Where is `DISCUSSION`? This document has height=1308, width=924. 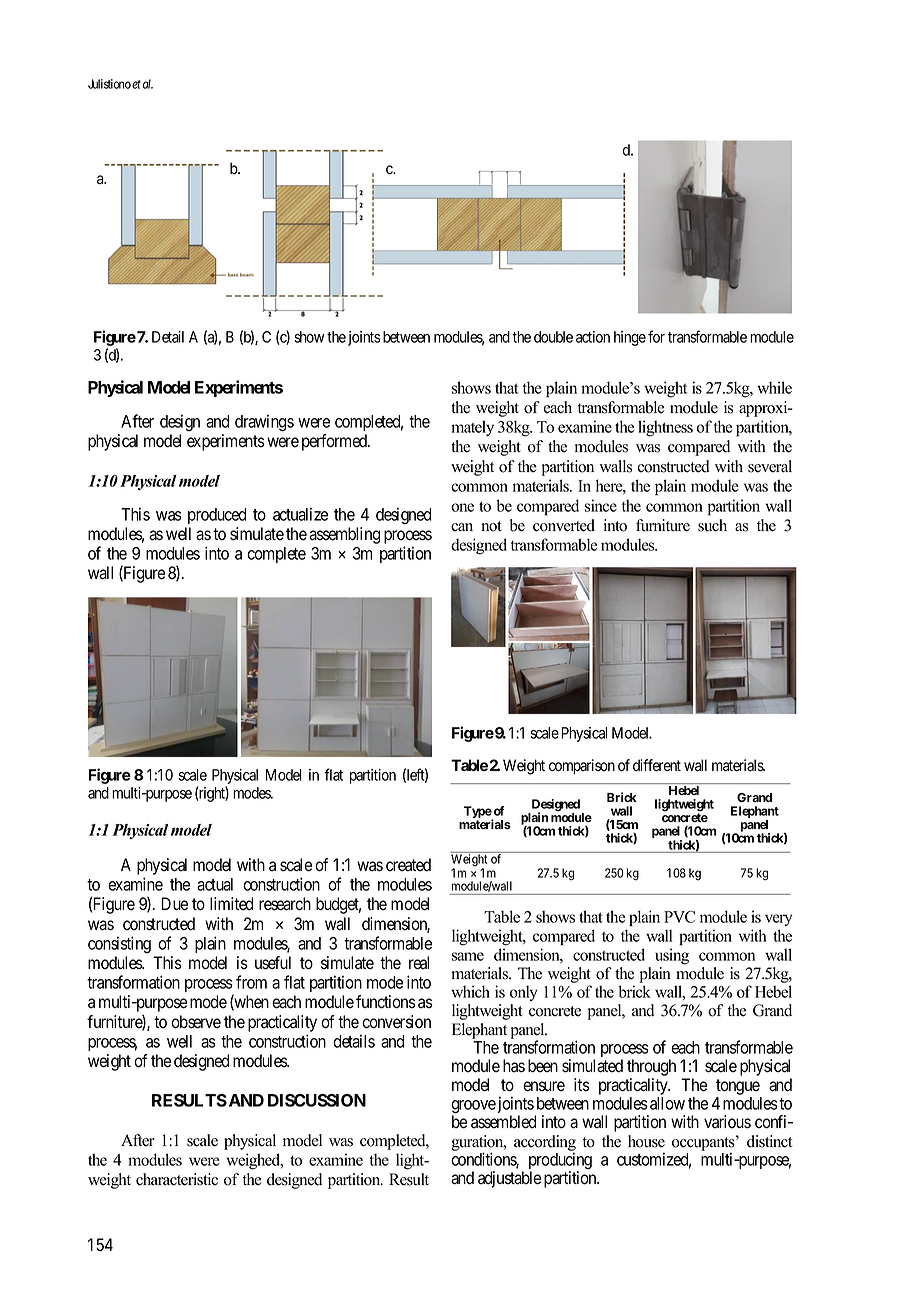 DISCUSSION is located at coordinates (317, 1100).
